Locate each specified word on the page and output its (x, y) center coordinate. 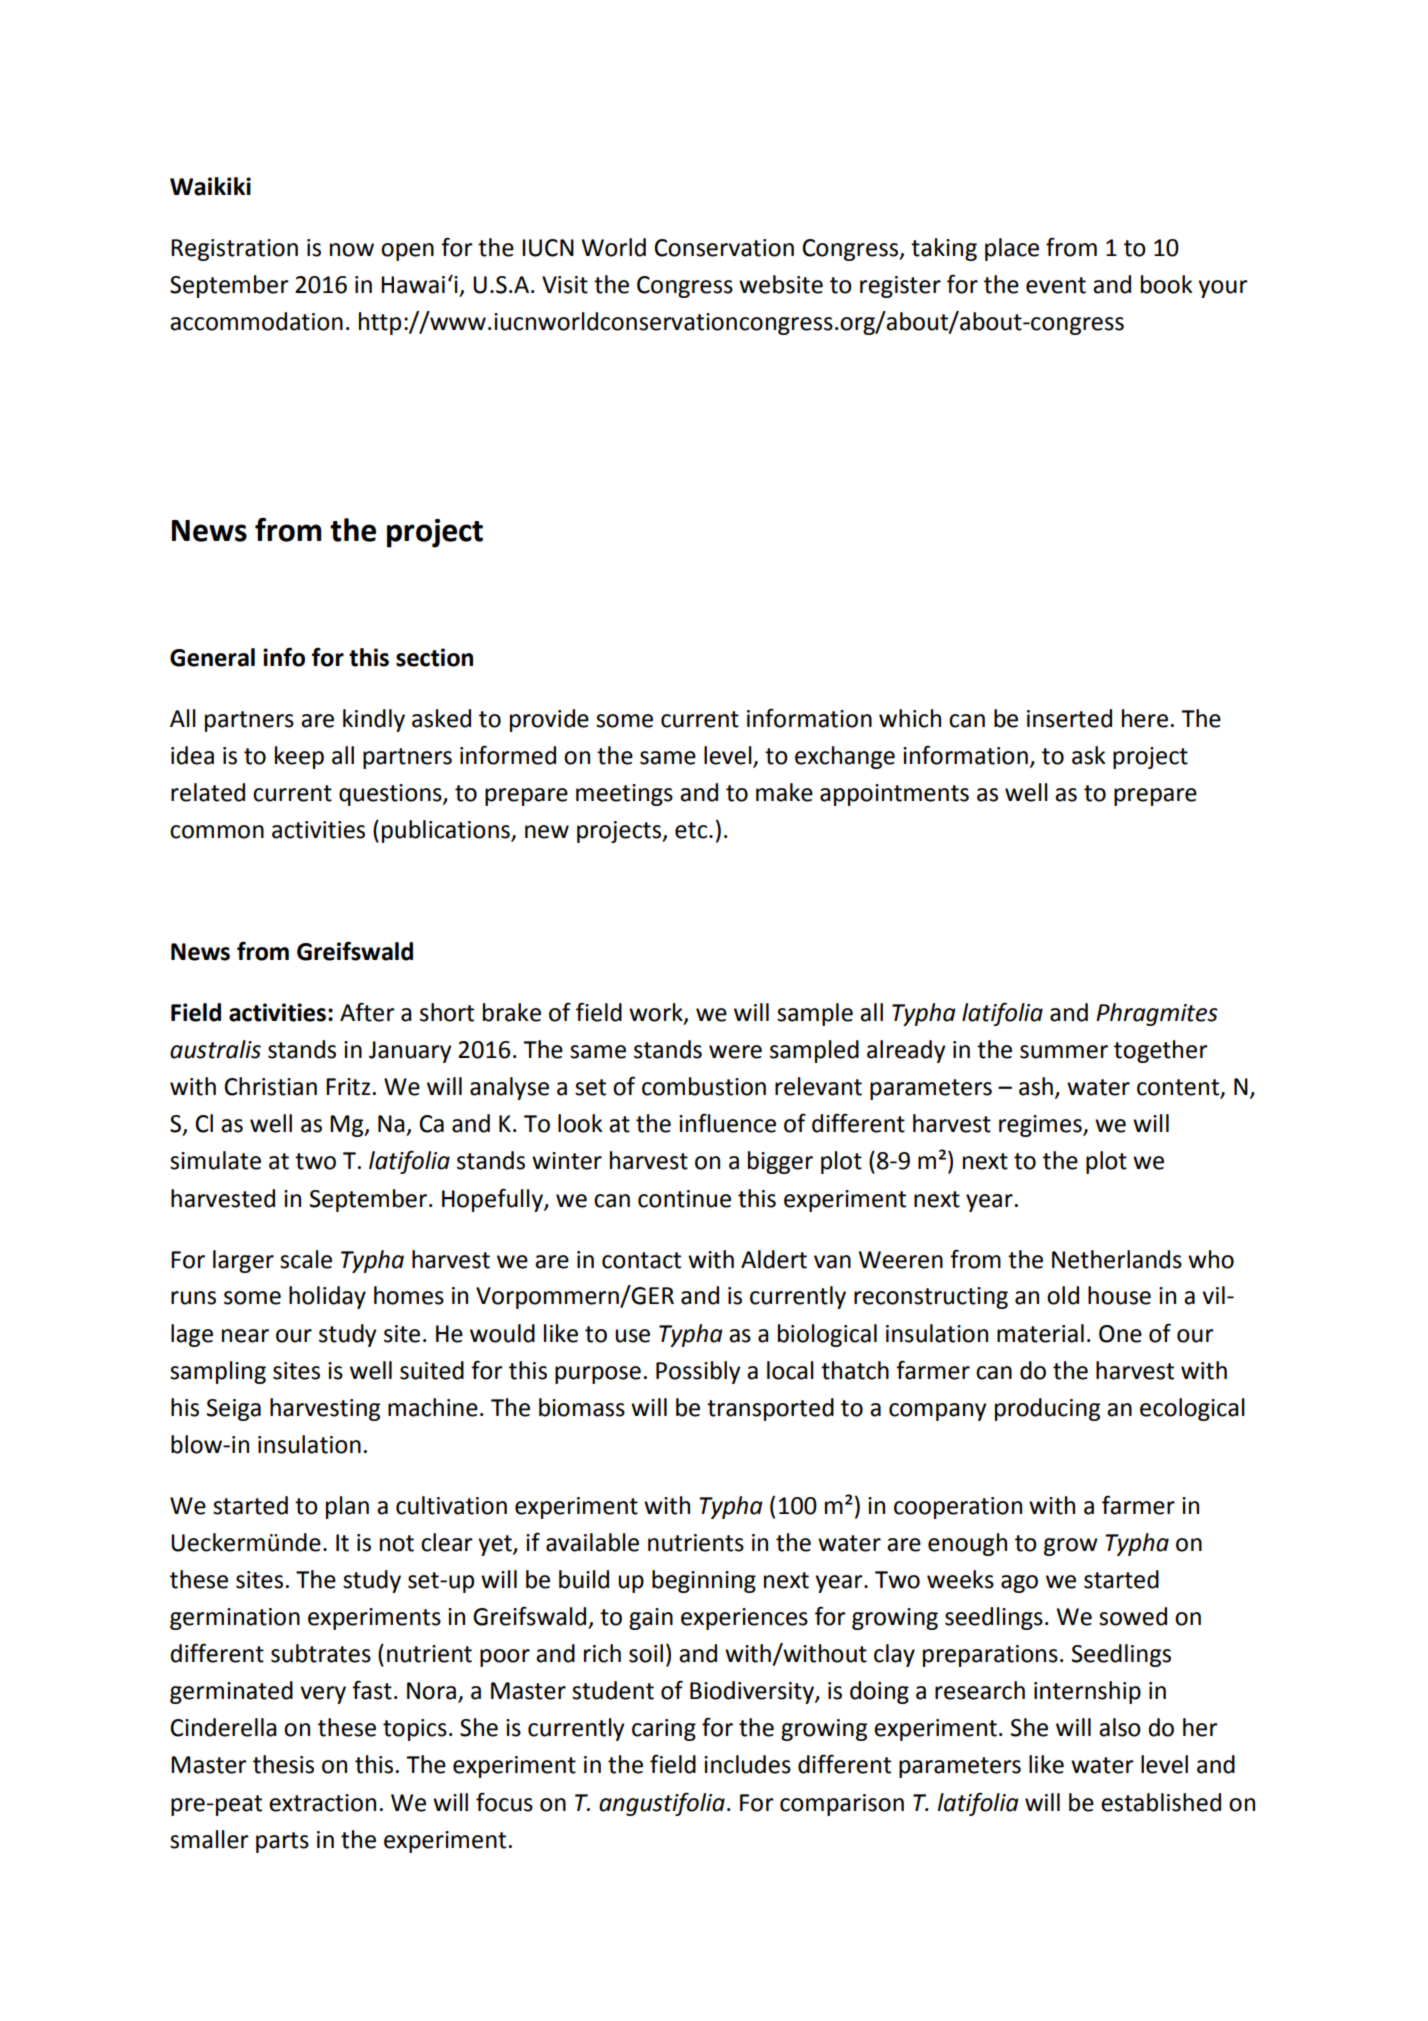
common (217, 832)
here (1145, 718)
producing (1047, 1409)
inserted (1069, 718)
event (1056, 285)
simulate (215, 1160)
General (212, 657)
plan (347, 1507)
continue (684, 1199)
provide (549, 720)
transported (770, 1409)
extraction (322, 1803)
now (352, 250)
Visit (565, 285)
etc (691, 830)
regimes (1041, 1126)
